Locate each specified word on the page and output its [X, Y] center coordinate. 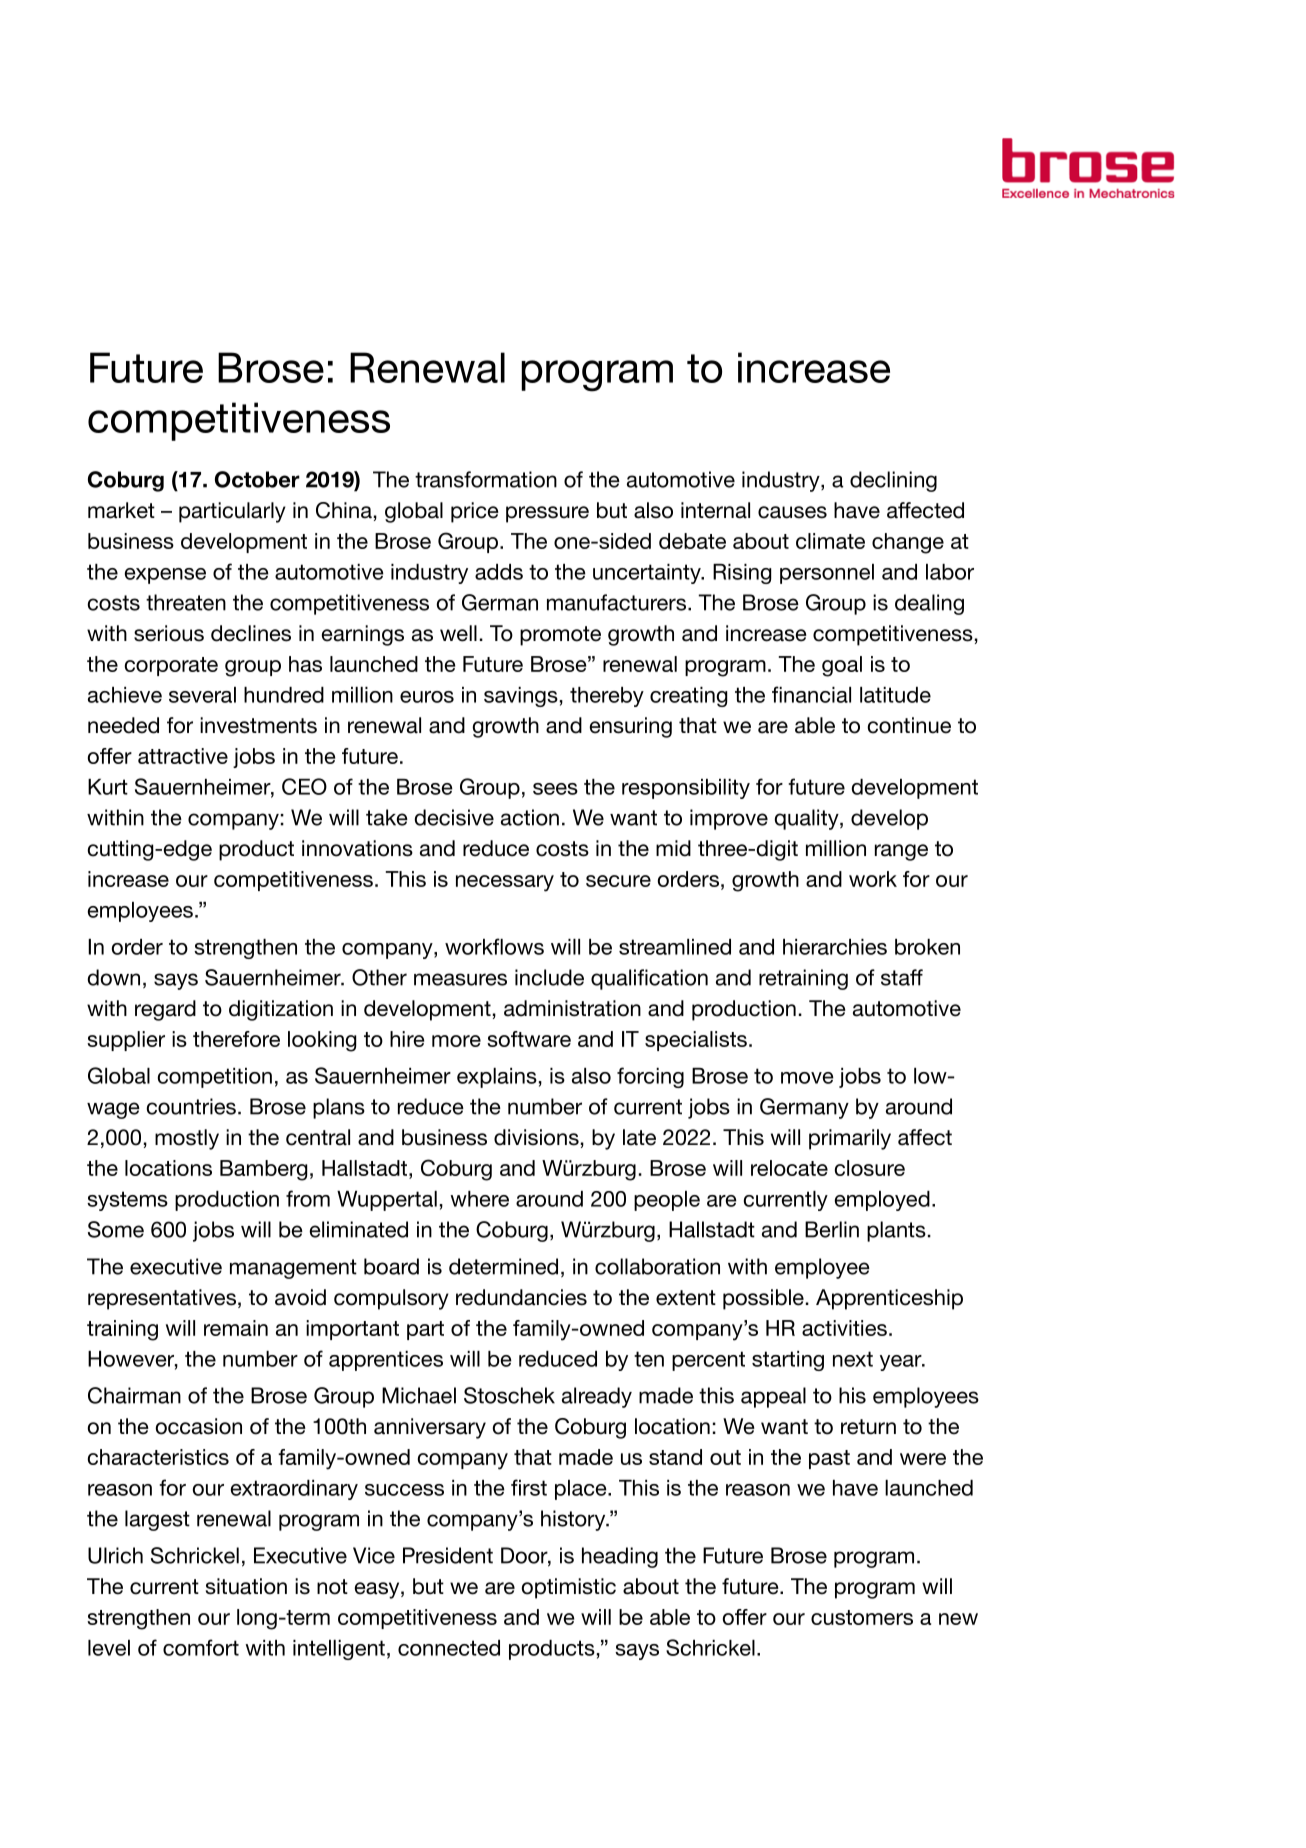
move [807, 1078]
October [257, 479]
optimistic [569, 1588]
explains [497, 1078]
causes [792, 512]
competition [215, 1078]
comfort [201, 1647]
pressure [547, 514]
